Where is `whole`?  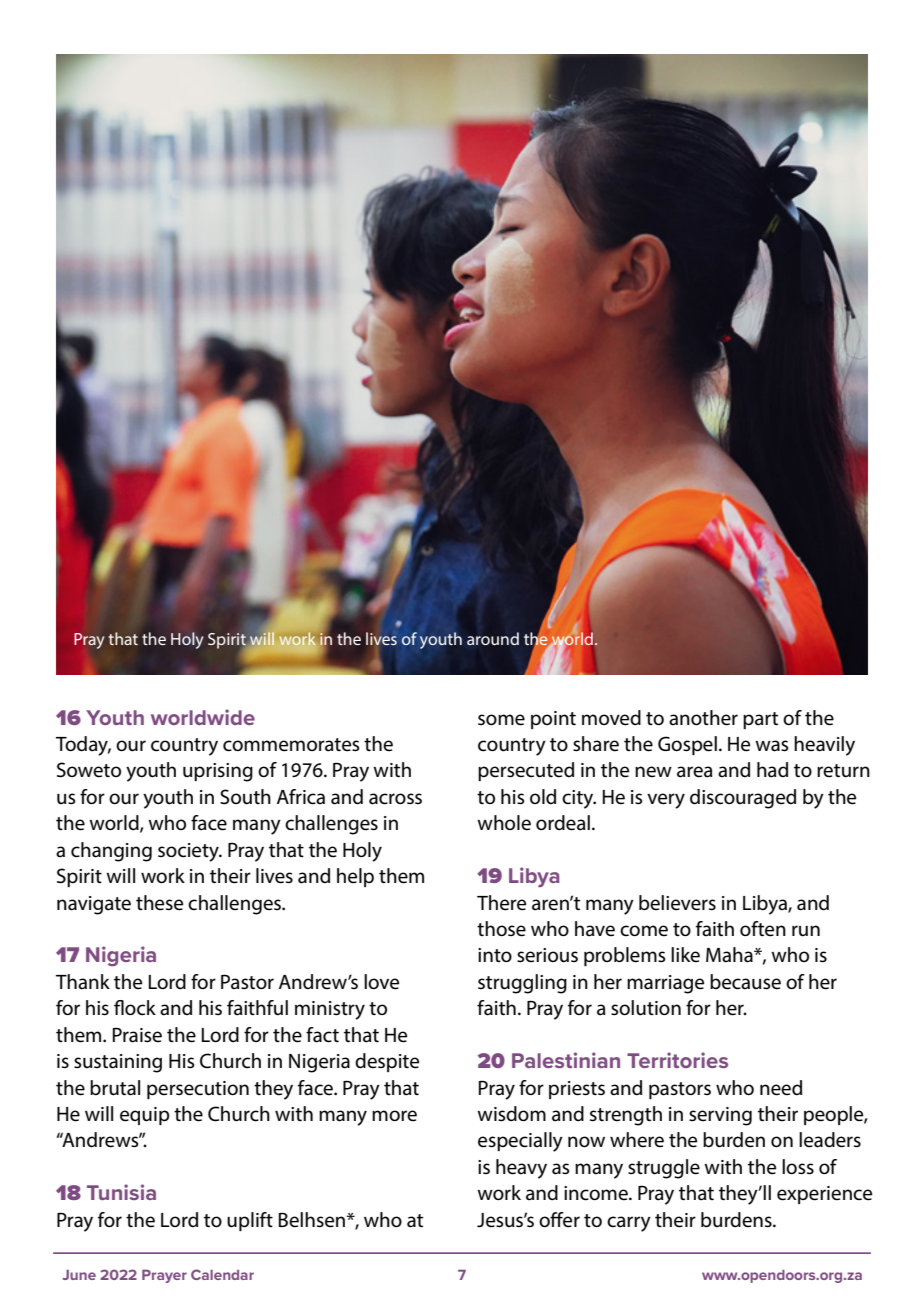
whole is located at coordinates (504, 823).
